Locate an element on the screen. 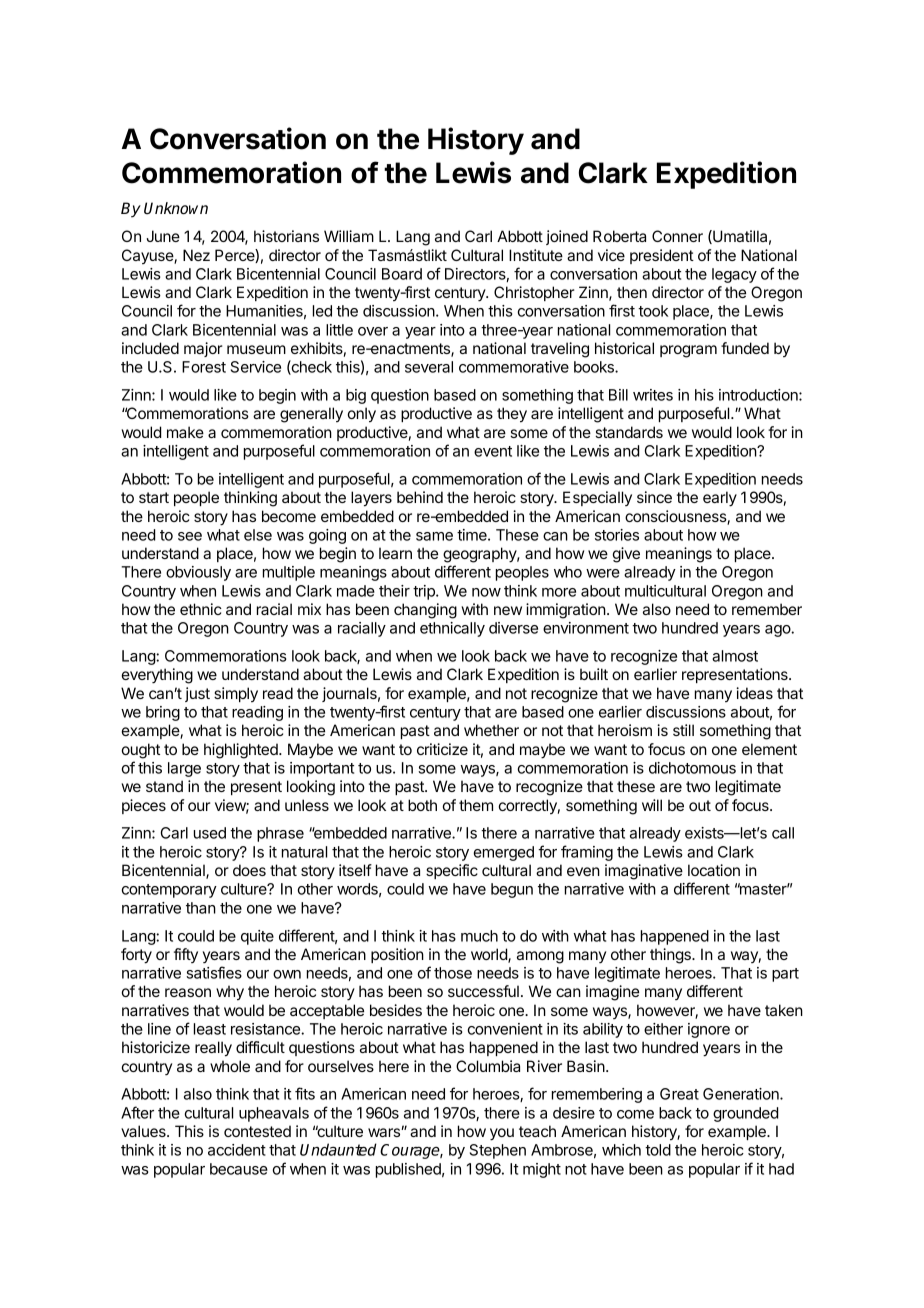  Conner is located at coordinates (677, 236).
